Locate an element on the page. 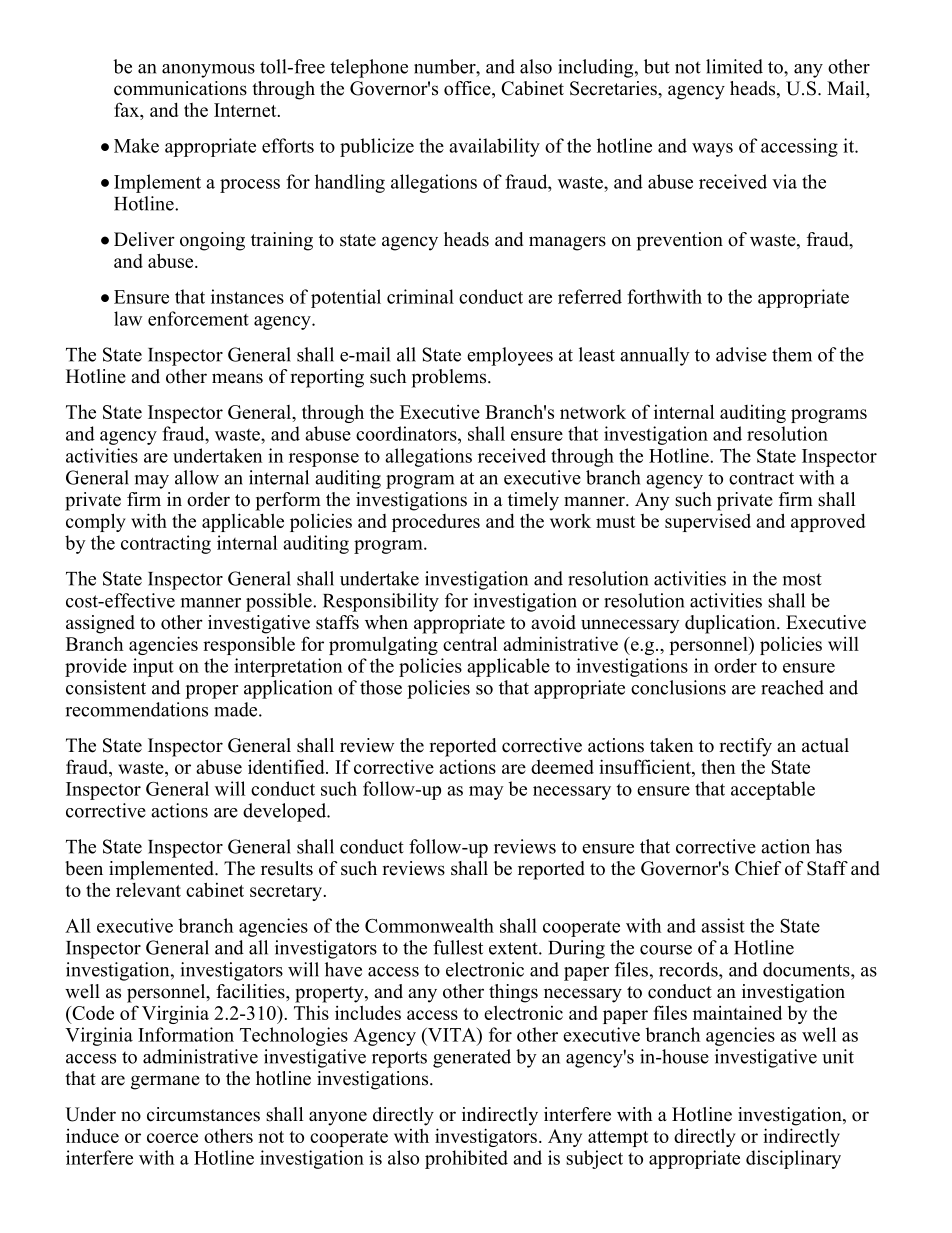  recommendations is located at coordinates (136, 709).
